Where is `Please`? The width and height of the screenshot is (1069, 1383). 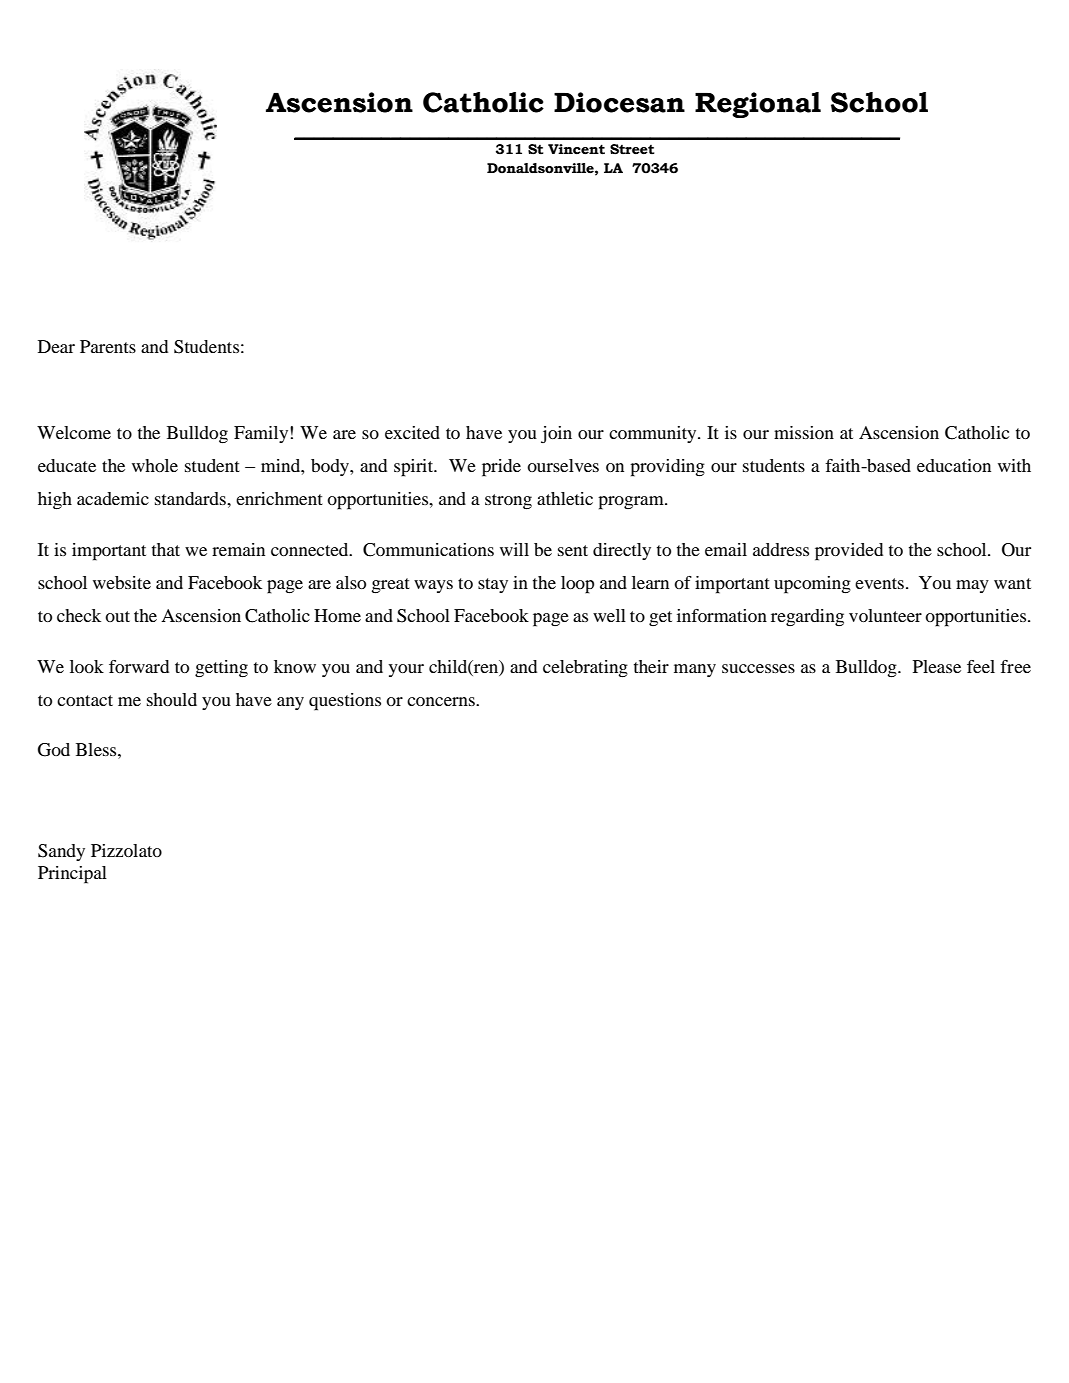
Please is located at coordinates (937, 666).
